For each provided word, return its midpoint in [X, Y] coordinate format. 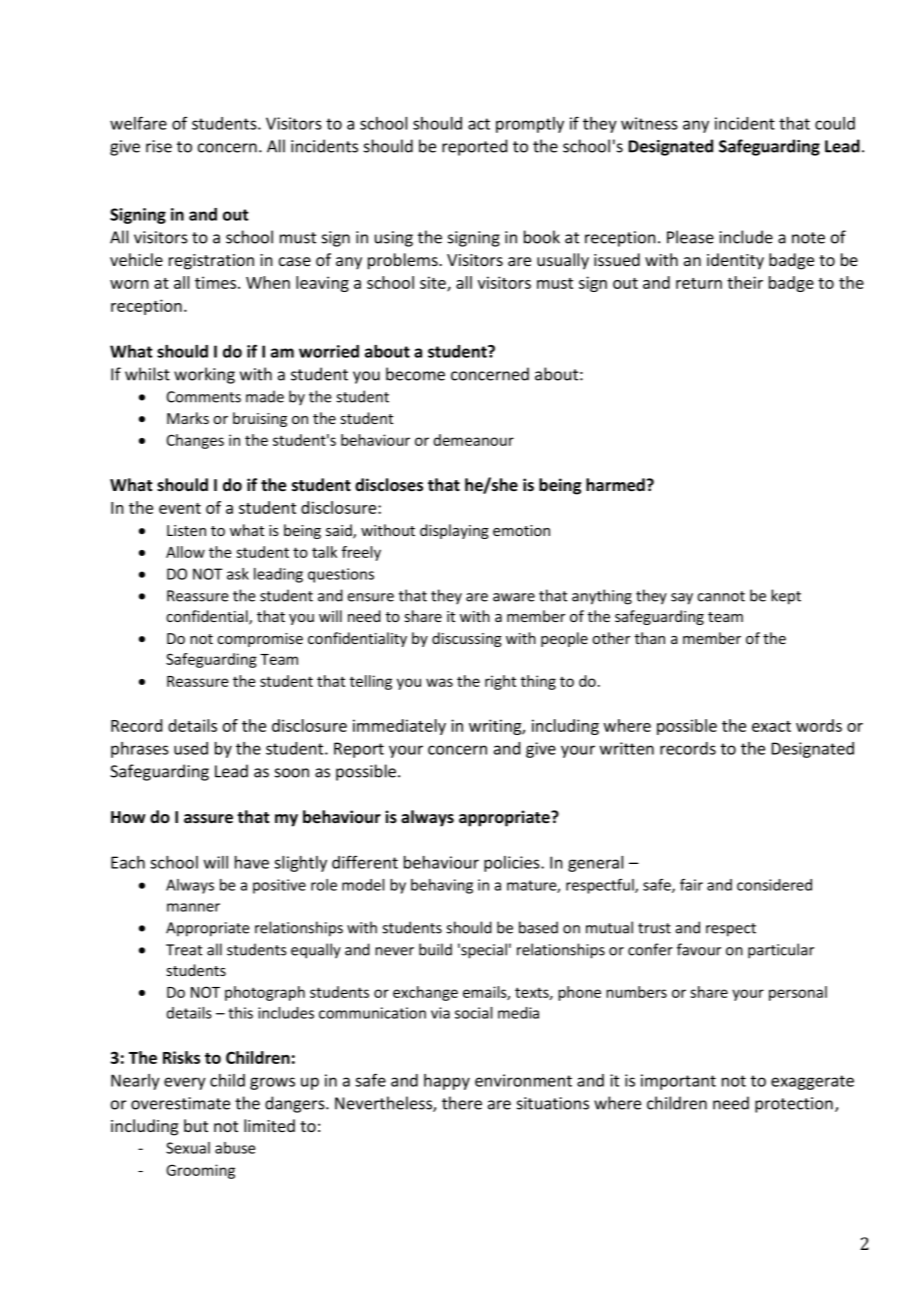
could [835, 123]
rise [159, 146]
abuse [235, 1148]
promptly [530, 125]
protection [794, 1105]
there [462, 1103]
